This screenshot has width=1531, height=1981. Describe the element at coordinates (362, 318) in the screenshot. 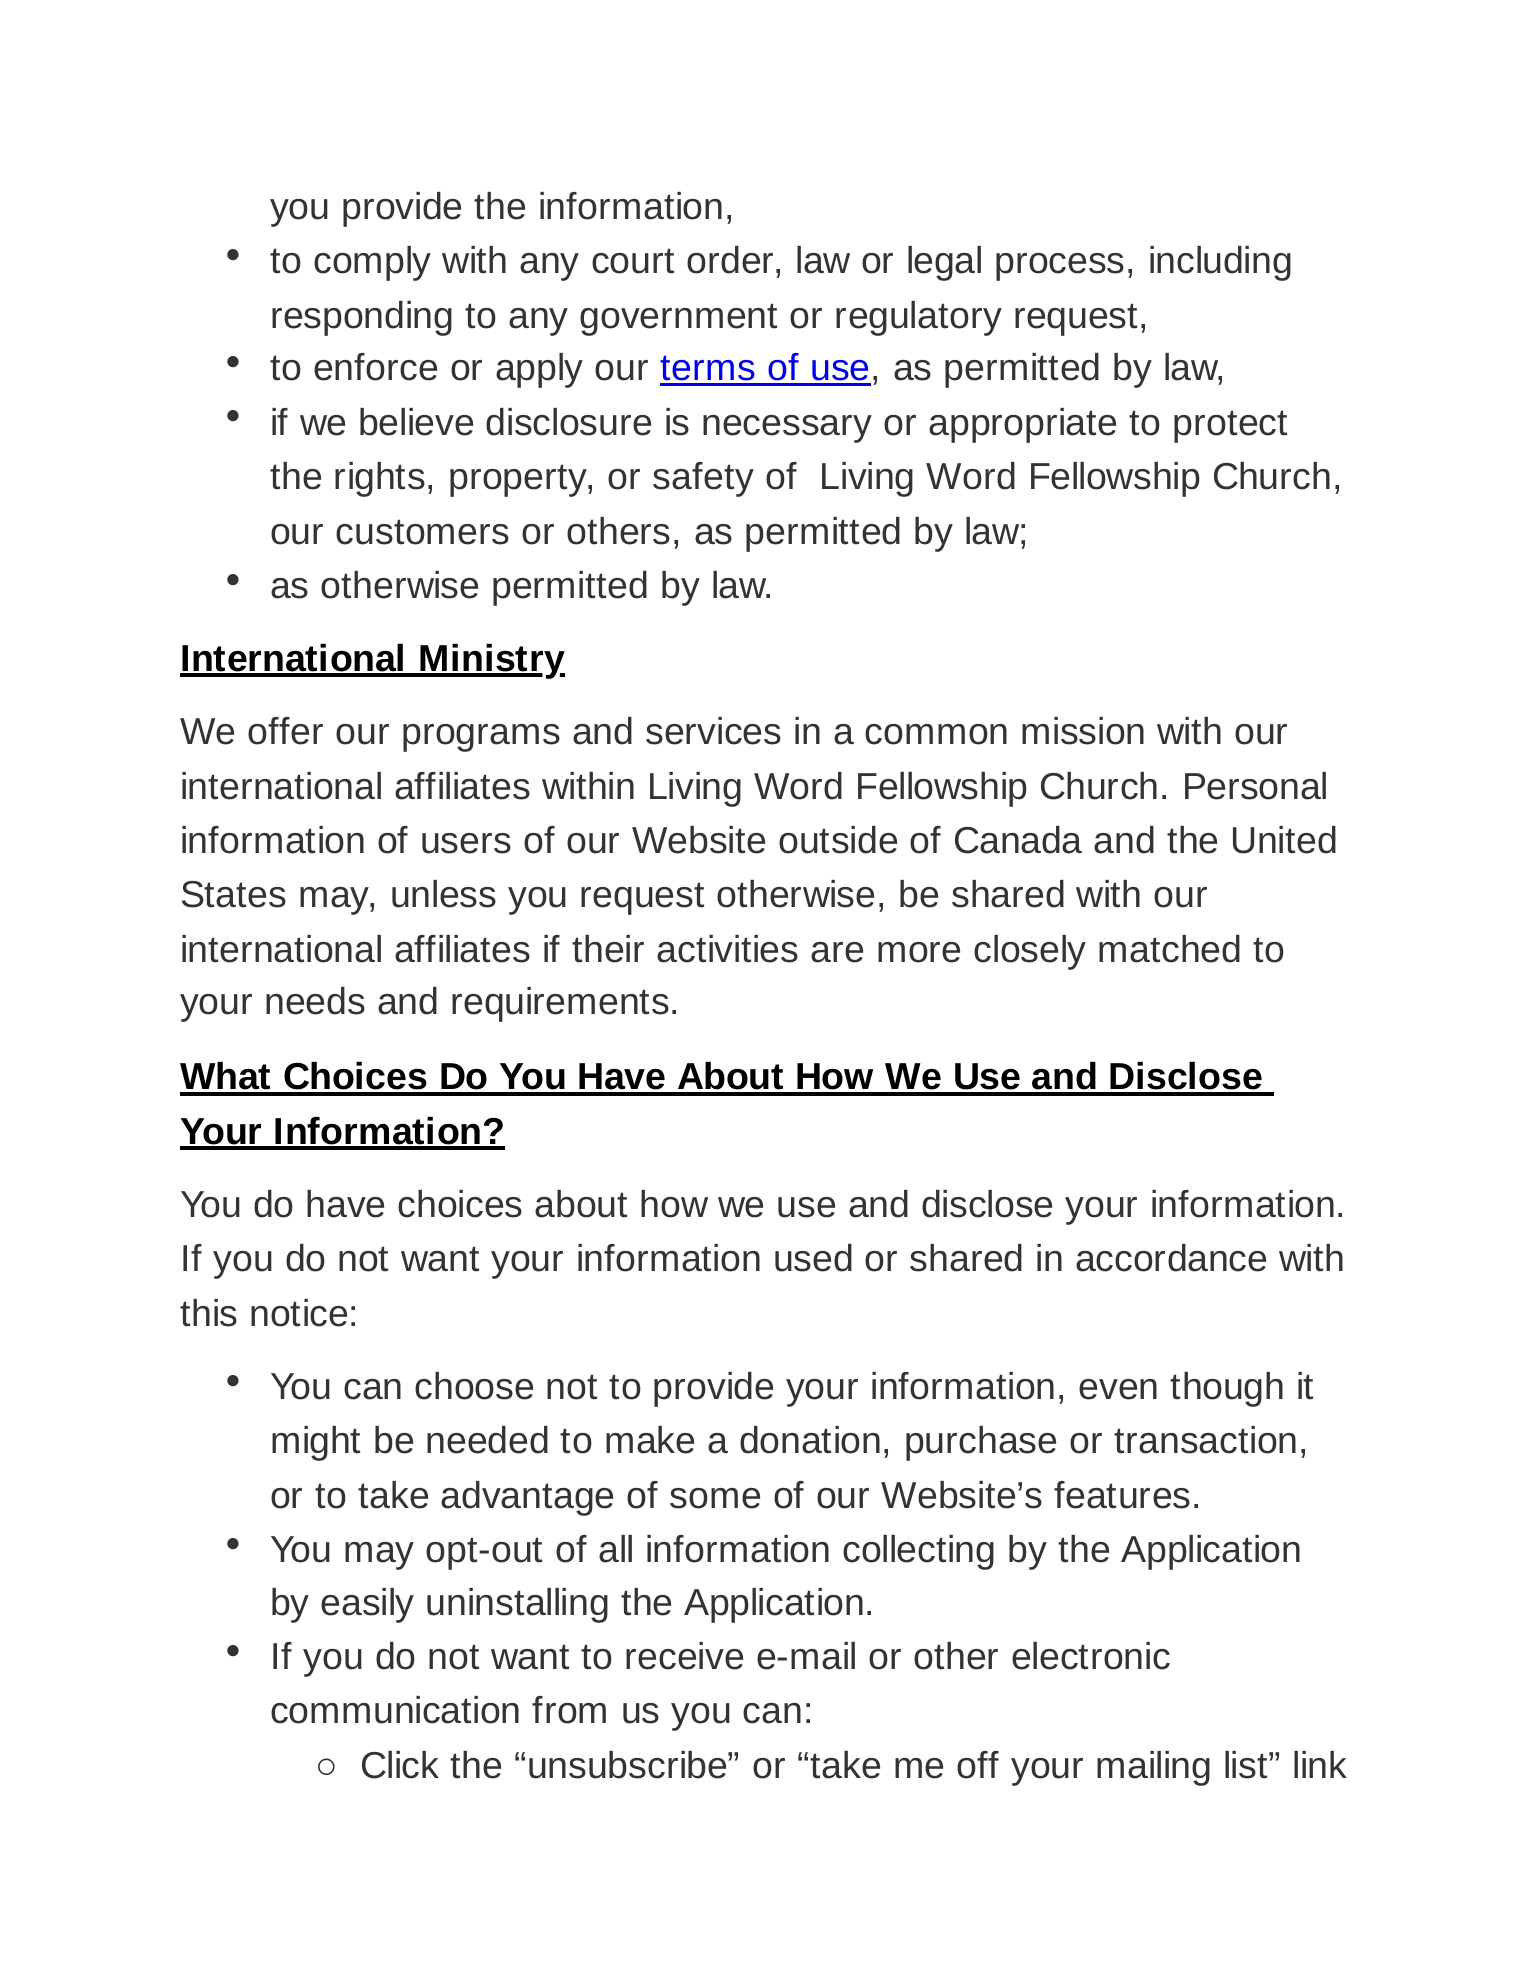

I see `responding` at that location.
